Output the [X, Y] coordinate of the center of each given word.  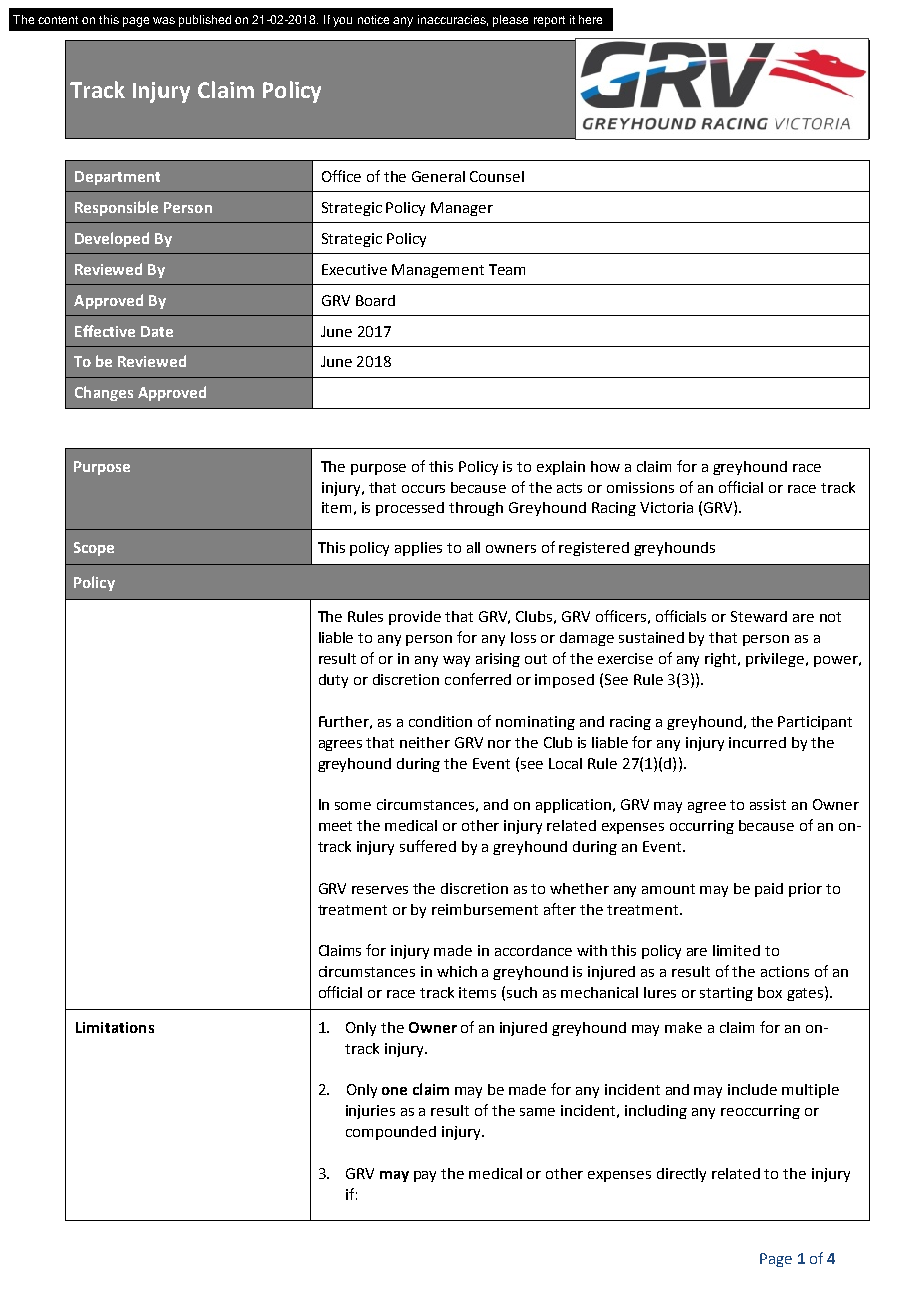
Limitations [115, 1027]
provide [415, 618]
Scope [94, 549]
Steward [759, 616]
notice [373, 19]
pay [425, 1176]
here [590, 19]
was [164, 20]
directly [681, 1175]
